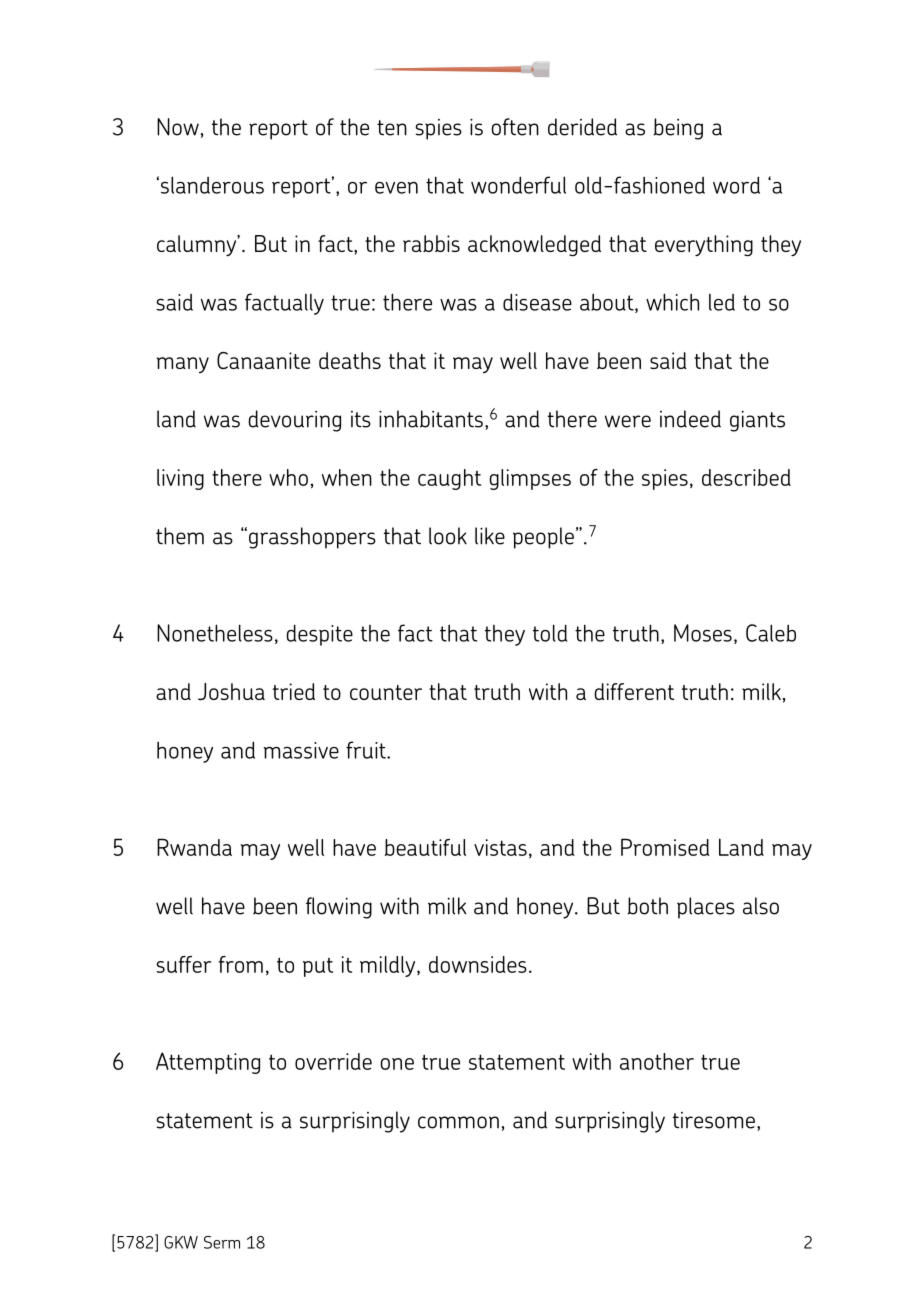 The width and height of the screenshot is (924, 1308). I want to click on being, so click(678, 129).
